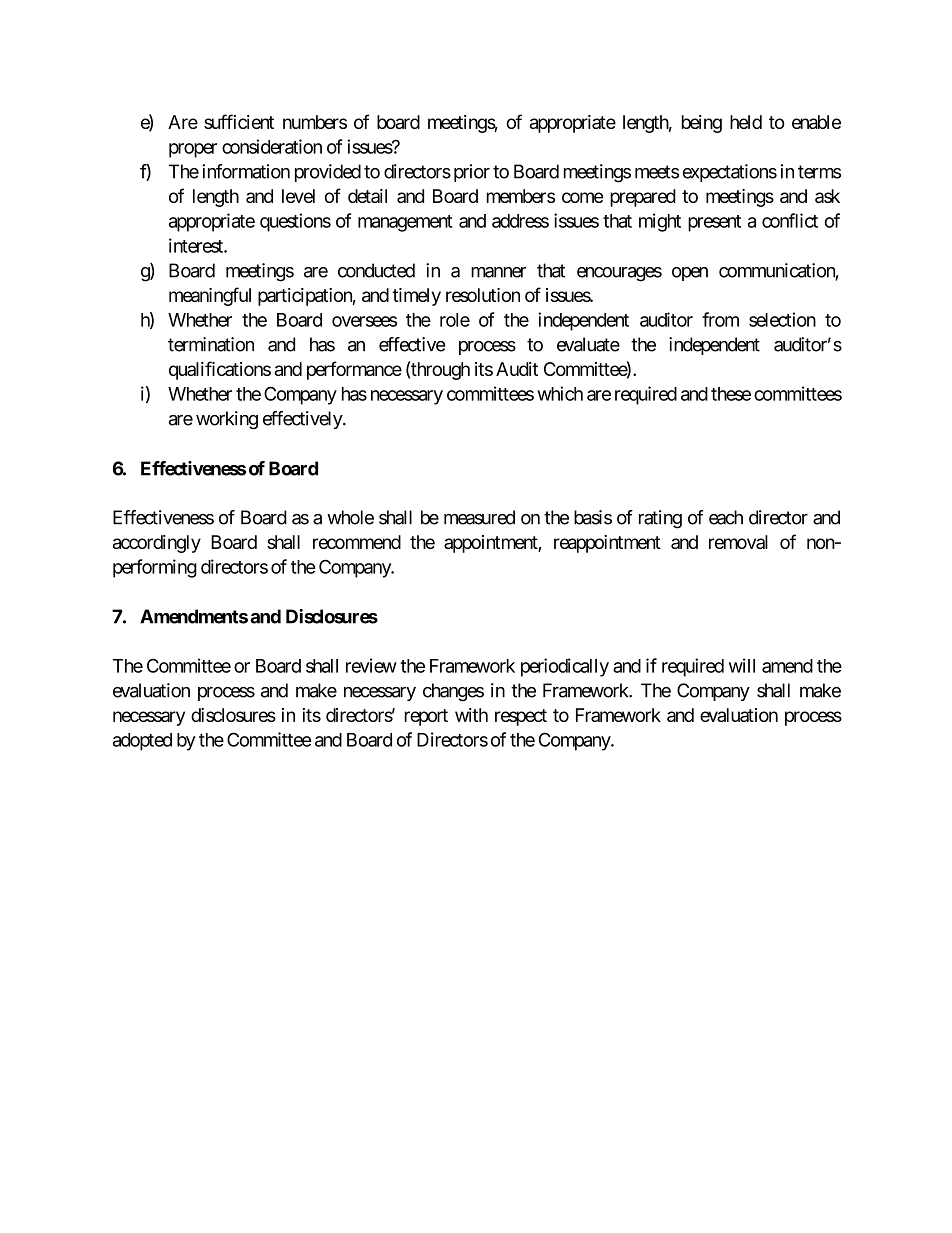 The image size is (952, 1233). What do you see at coordinates (690, 274) in the document?
I see `open` at bounding box center [690, 274].
